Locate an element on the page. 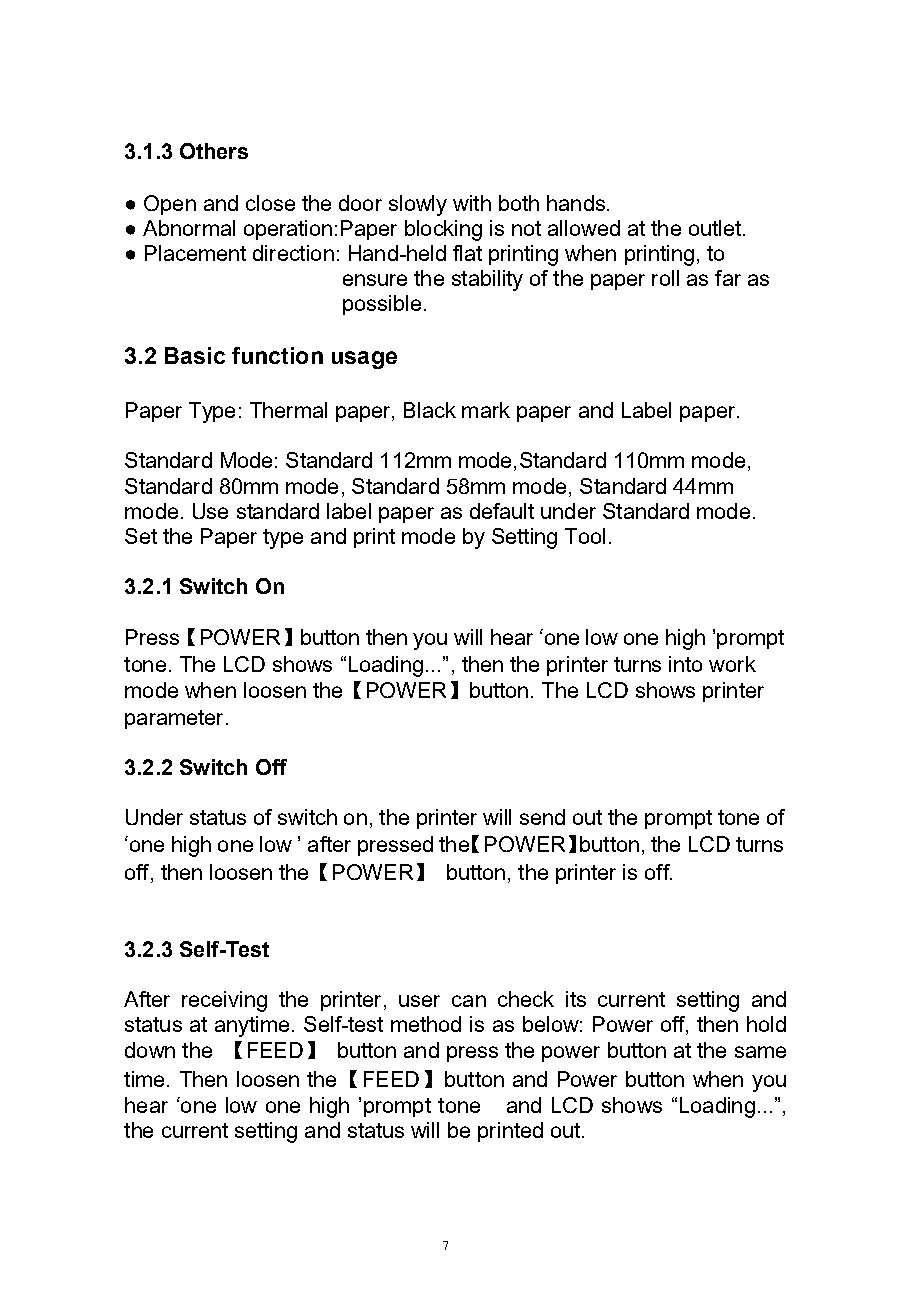  parameter is located at coordinates (174, 719).
